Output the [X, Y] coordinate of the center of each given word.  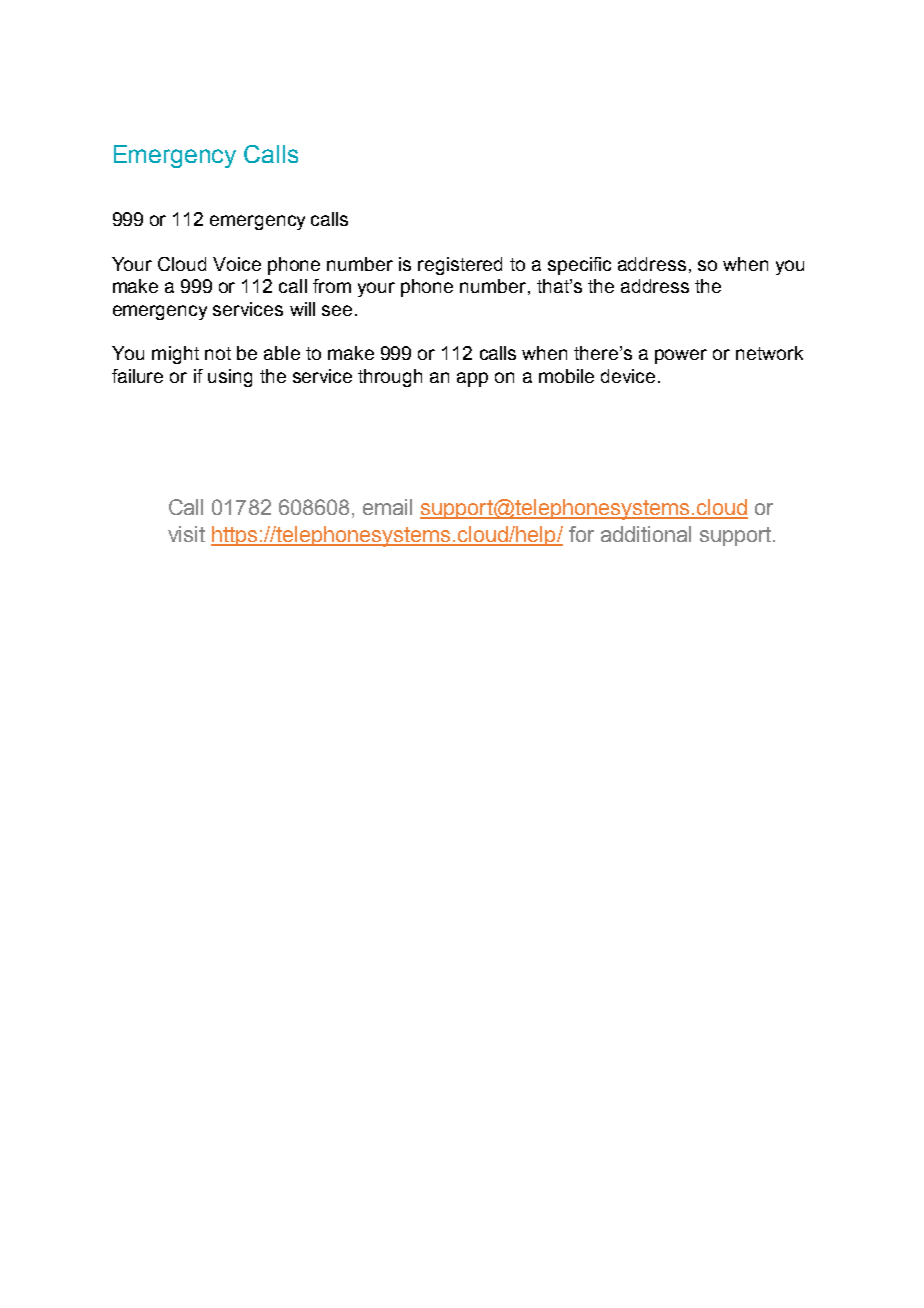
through [390, 378]
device [628, 376]
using [230, 378]
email [387, 507]
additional [646, 534]
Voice [237, 264]
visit [186, 534]
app [472, 379]
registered [460, 266]
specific [579, 266]
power [681, 356]
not [218, 353]
